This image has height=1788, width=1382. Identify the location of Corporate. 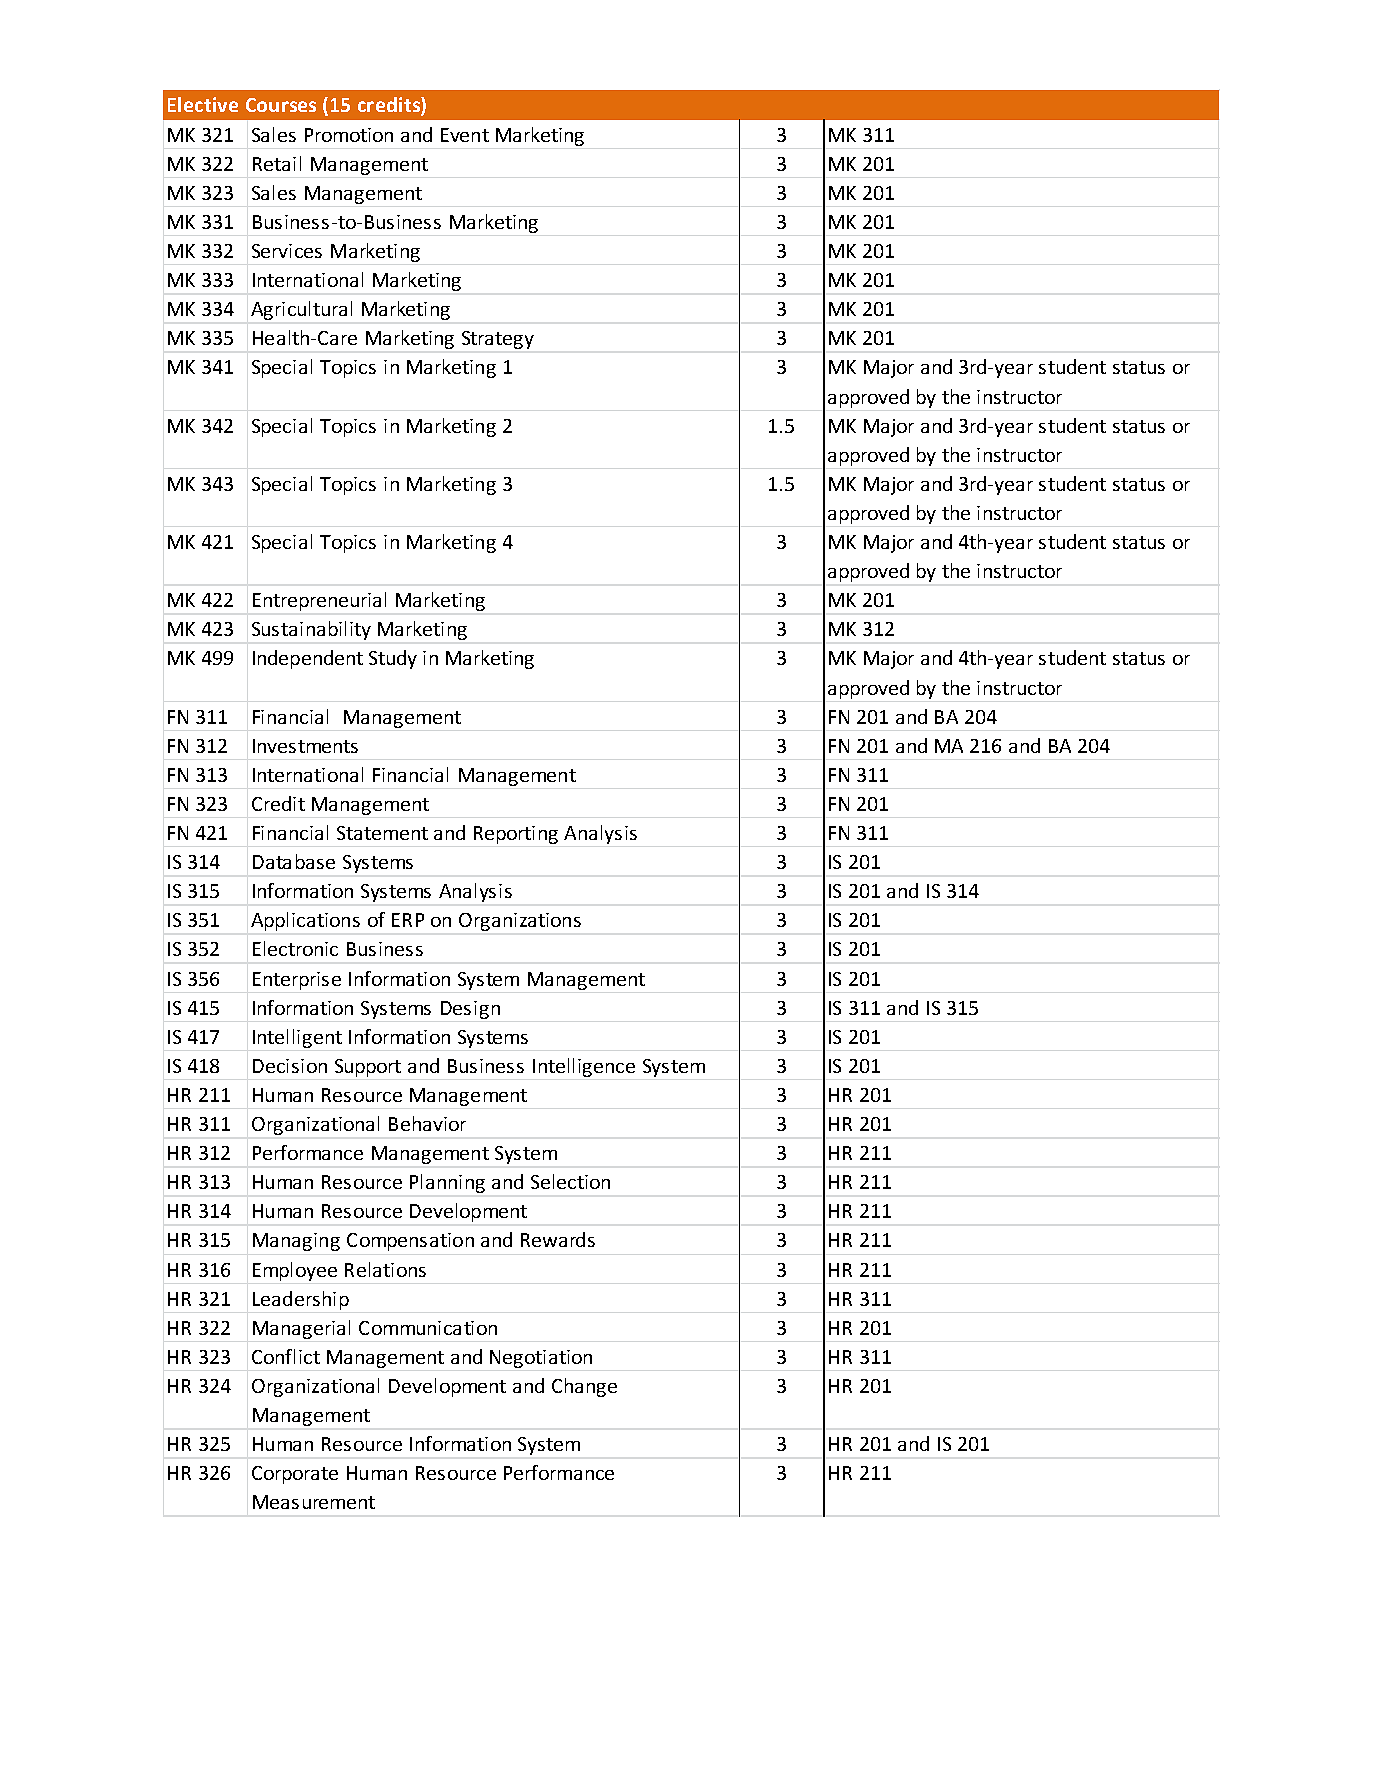
(295, 1475).
